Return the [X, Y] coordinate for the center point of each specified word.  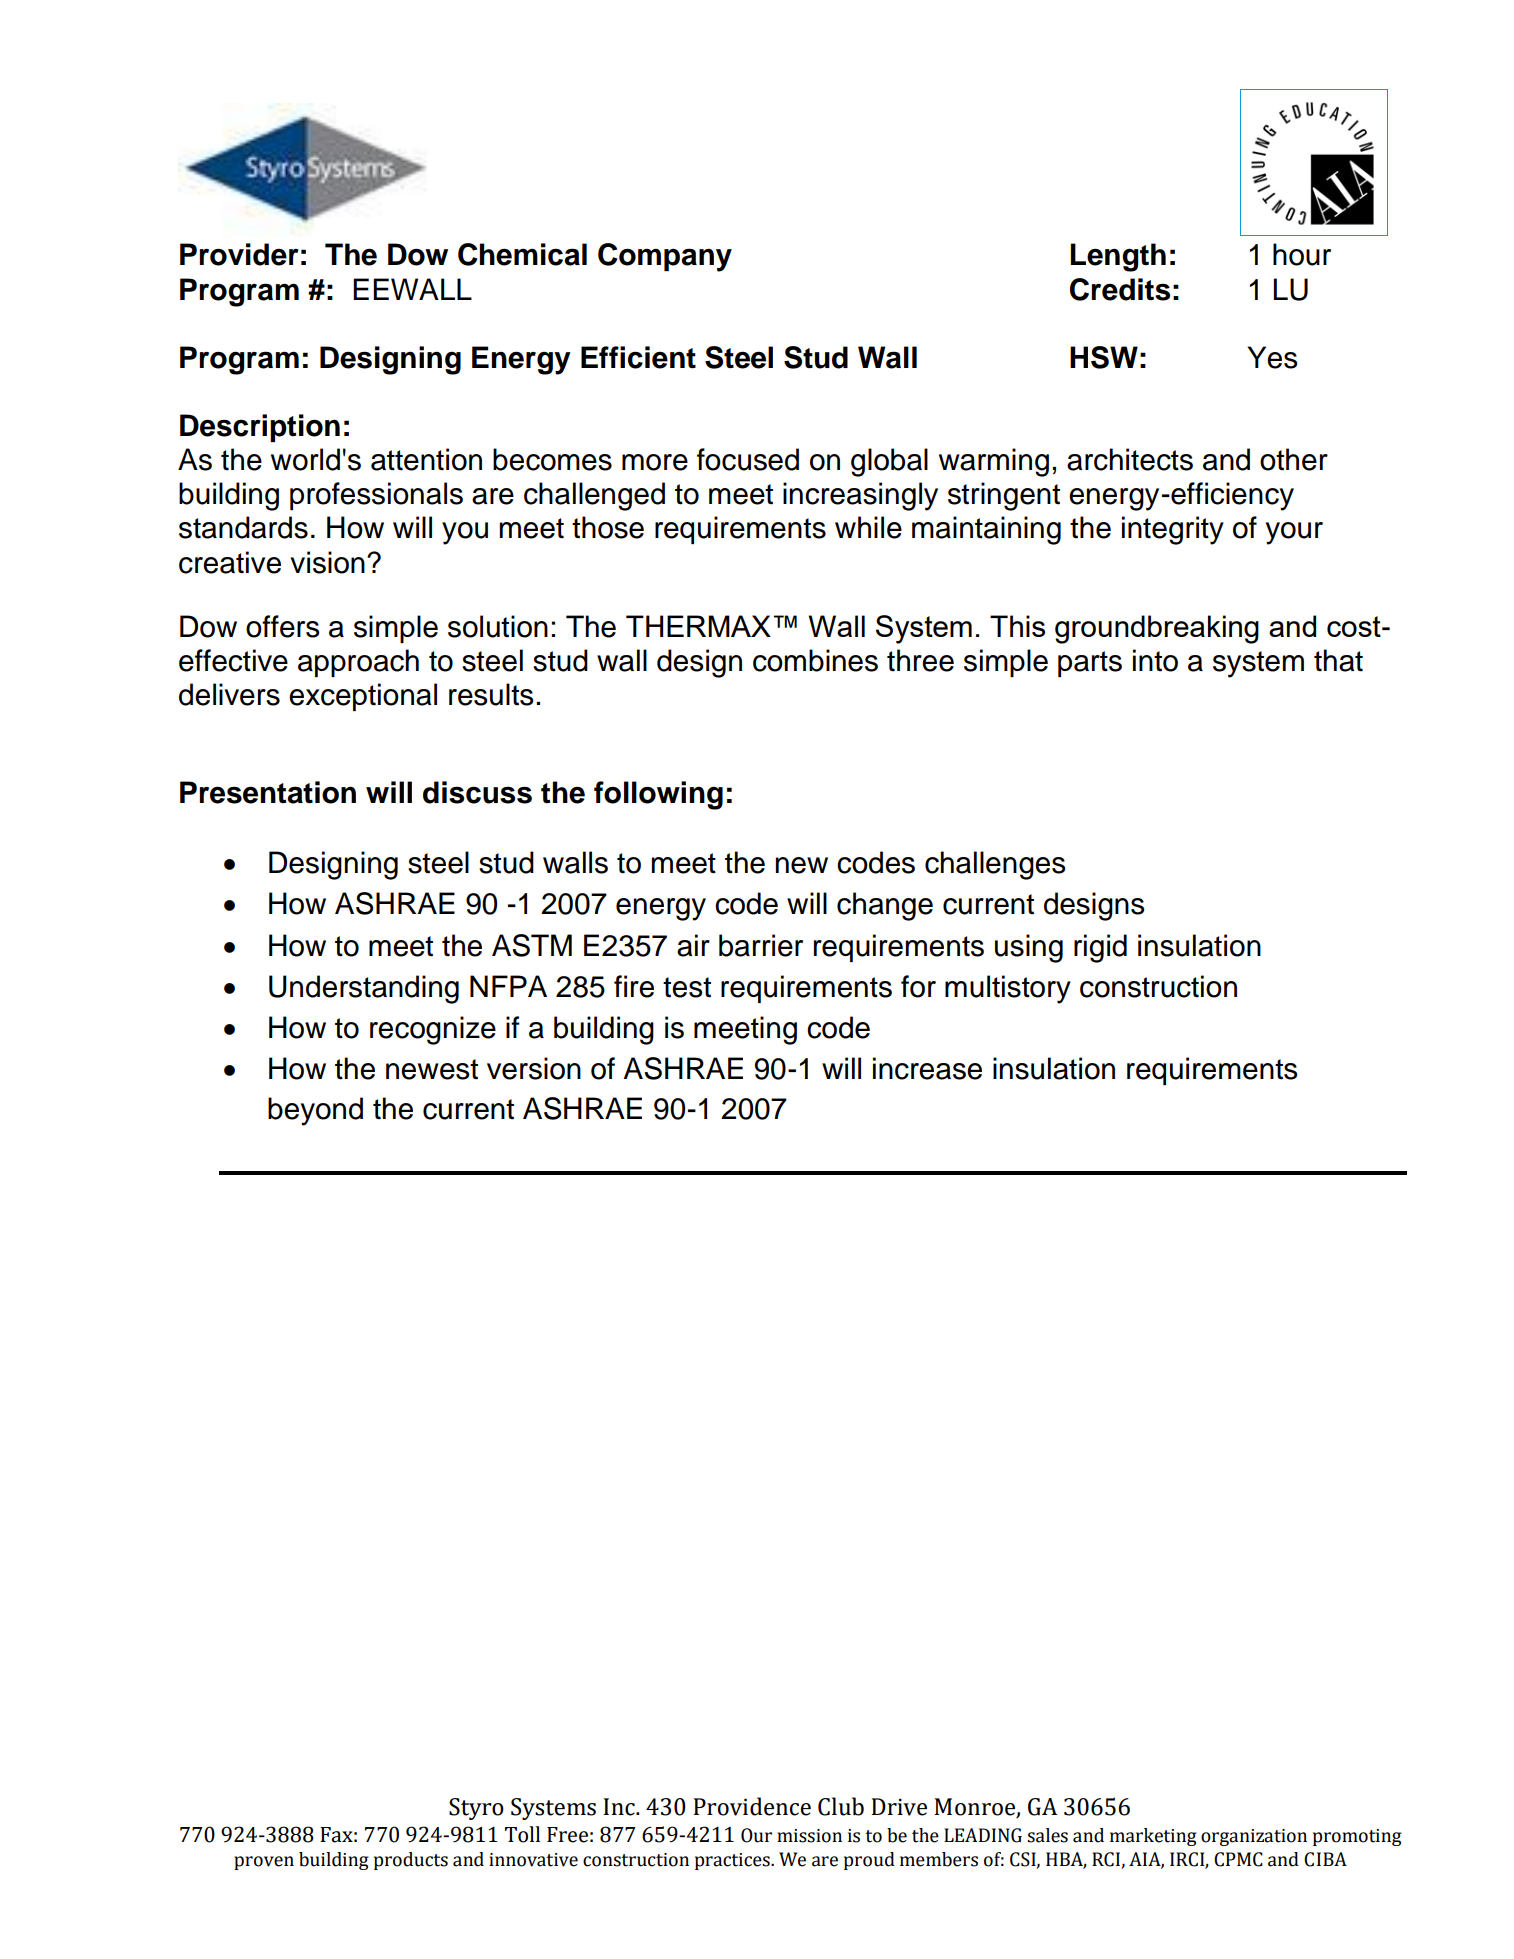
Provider [239, 254]
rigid [1100, 948]
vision [327, 562]
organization [1254, 1837]
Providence [752, 1806]
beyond [315, 1111]
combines [815, 660]
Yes [1272, 357]
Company [665, 257]
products [411, 1861]
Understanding [364, 989]
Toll [522, 1834]
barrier [761, 945]
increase [927, 1068]
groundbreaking [1157, 629]
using [1029, 948]
